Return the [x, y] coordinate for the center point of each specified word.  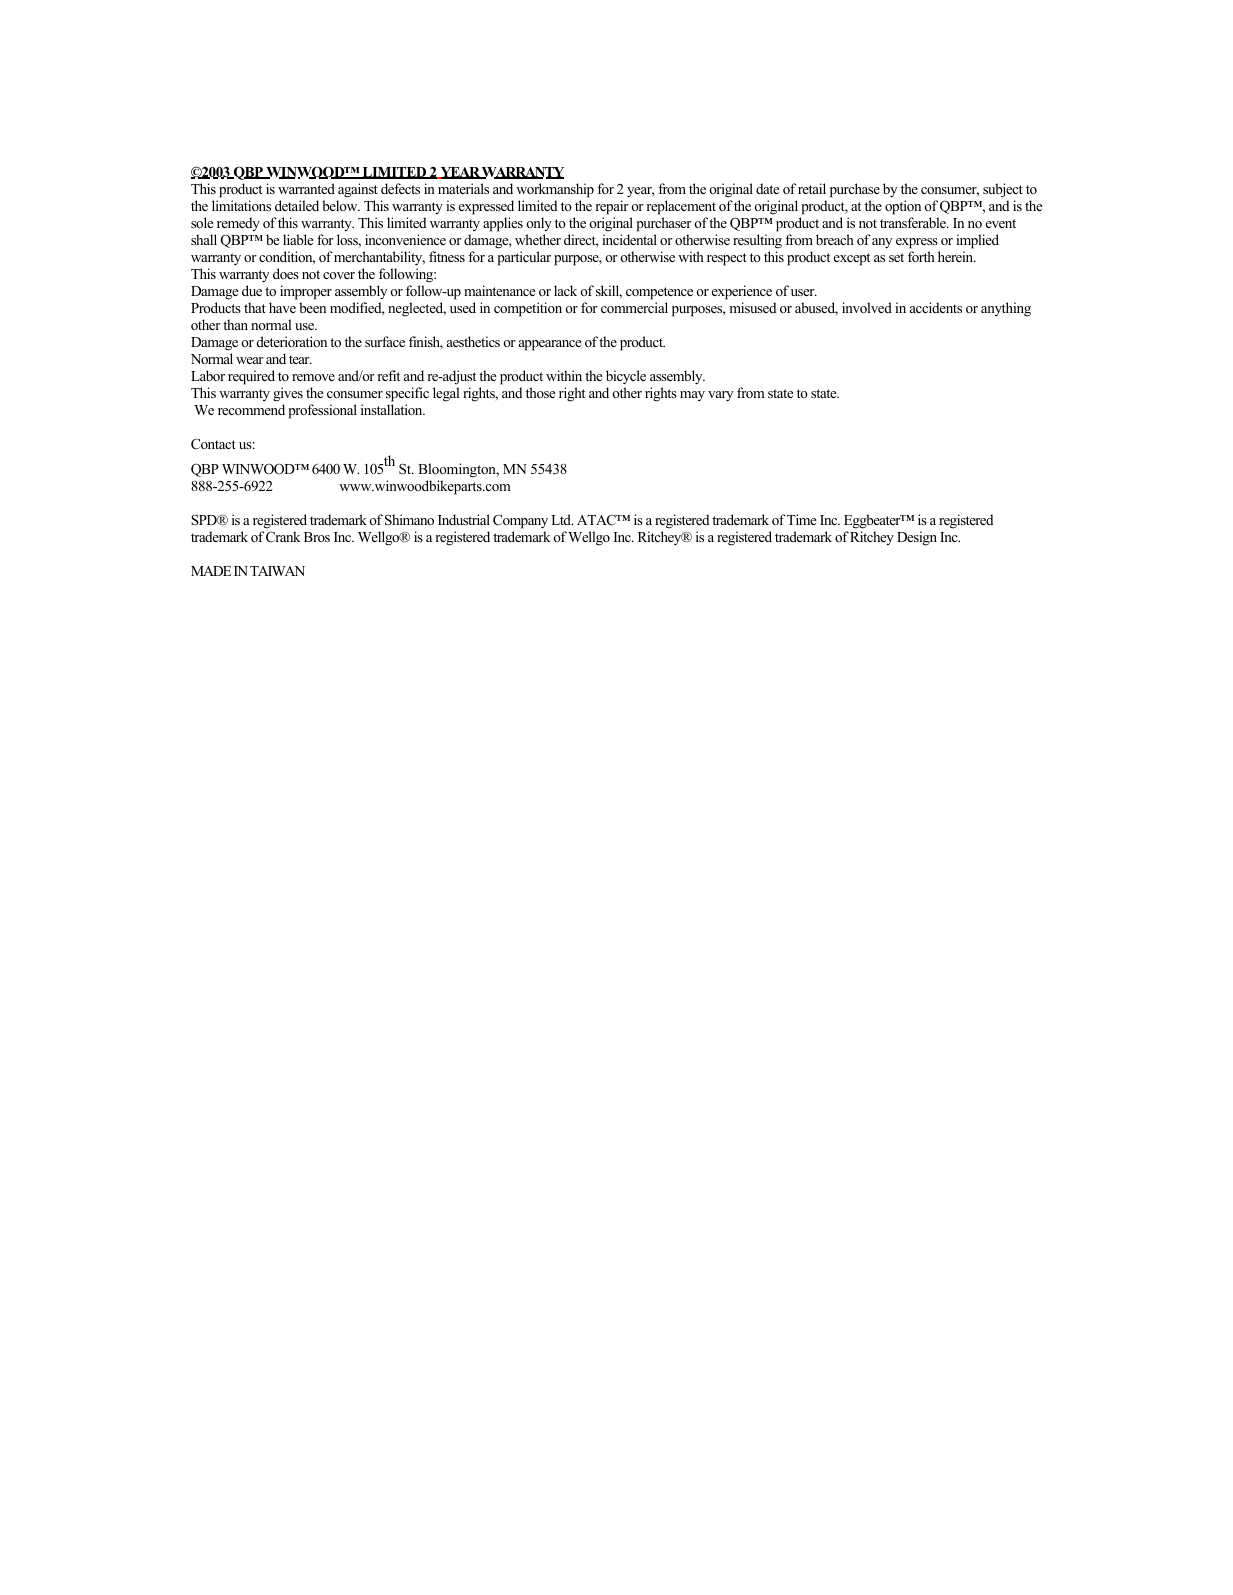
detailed [297, 205]
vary [720, 396]
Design [917, 538]
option [903, 207]
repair [612, 207]
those [540, 392]
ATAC [597, 520]
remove [313, 377]
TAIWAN [277, 571]
